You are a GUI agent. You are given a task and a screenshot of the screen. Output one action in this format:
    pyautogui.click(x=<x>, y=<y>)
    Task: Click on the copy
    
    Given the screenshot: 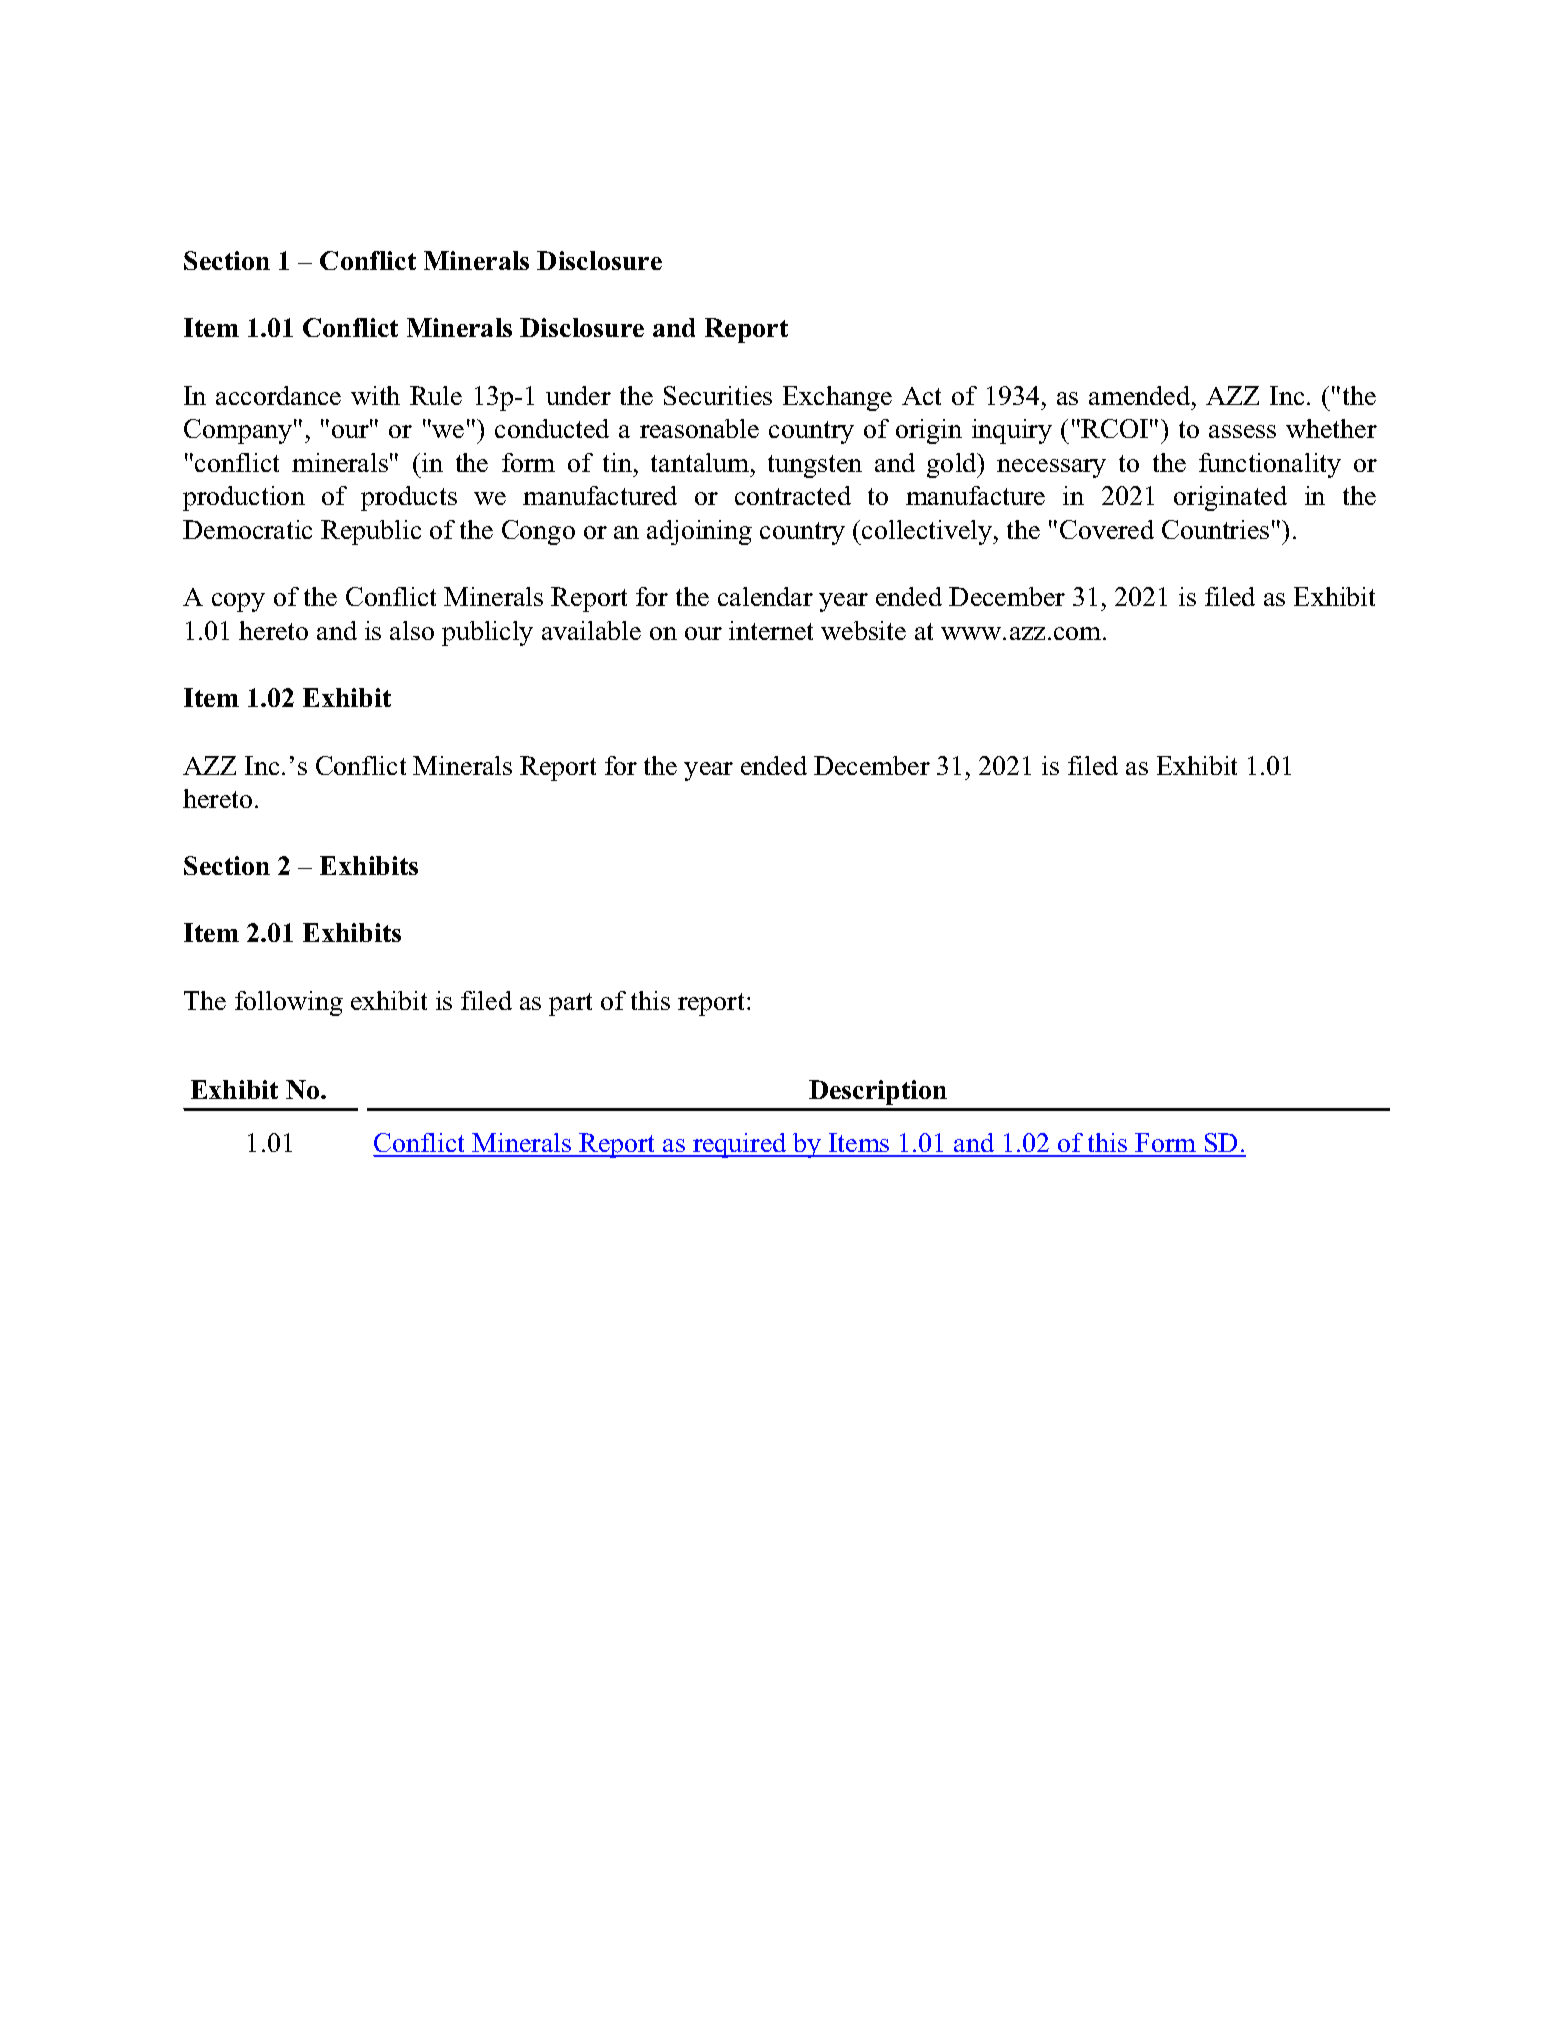 What is the action you would take?
    pyautogui.click(x=238, y=602)
